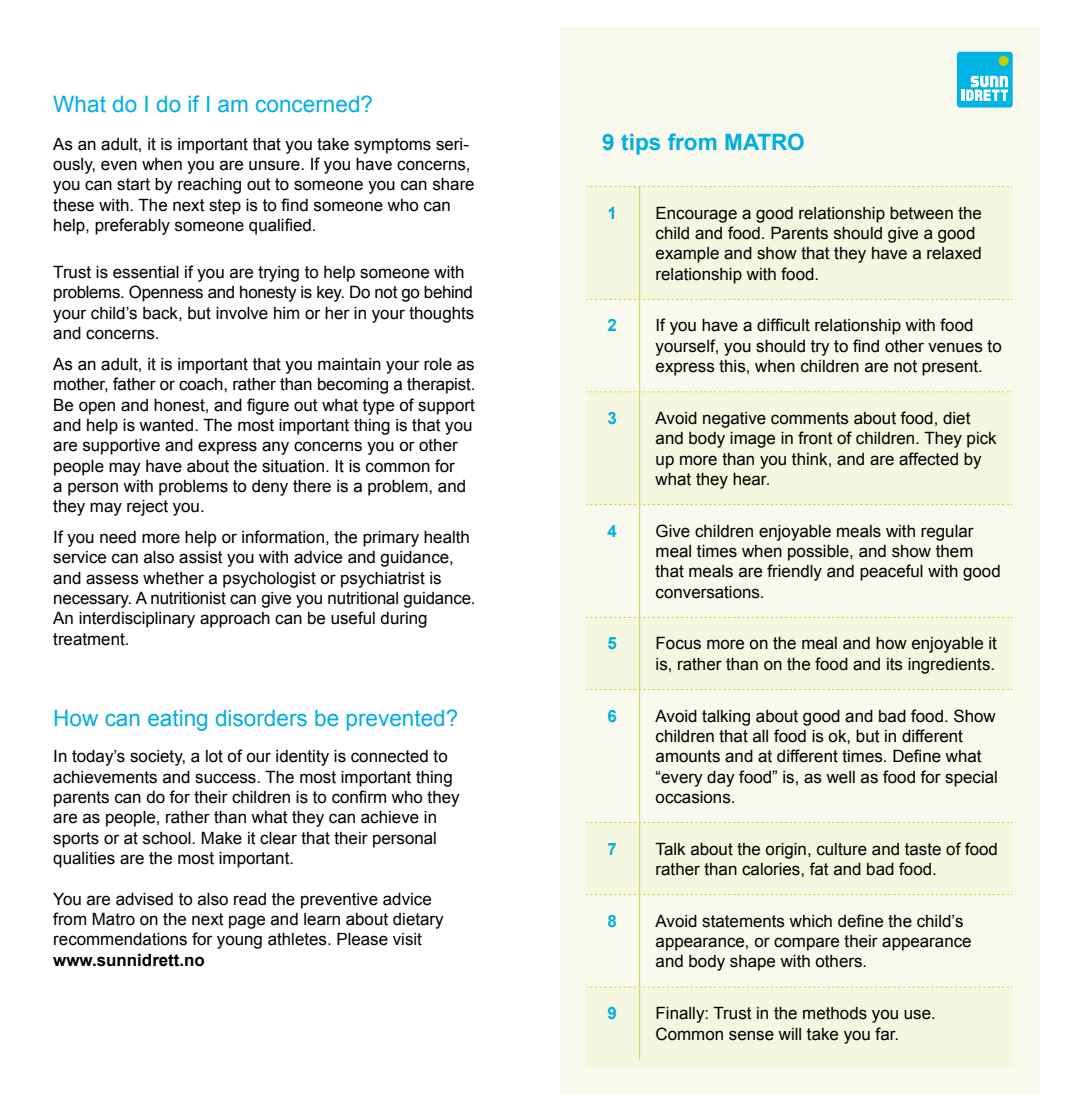 This screenshot has width=1066, height=1120. What do you see at coordinates (640, 144) in the screenshot?
I see `tips` at bounding box center [640, 144].
